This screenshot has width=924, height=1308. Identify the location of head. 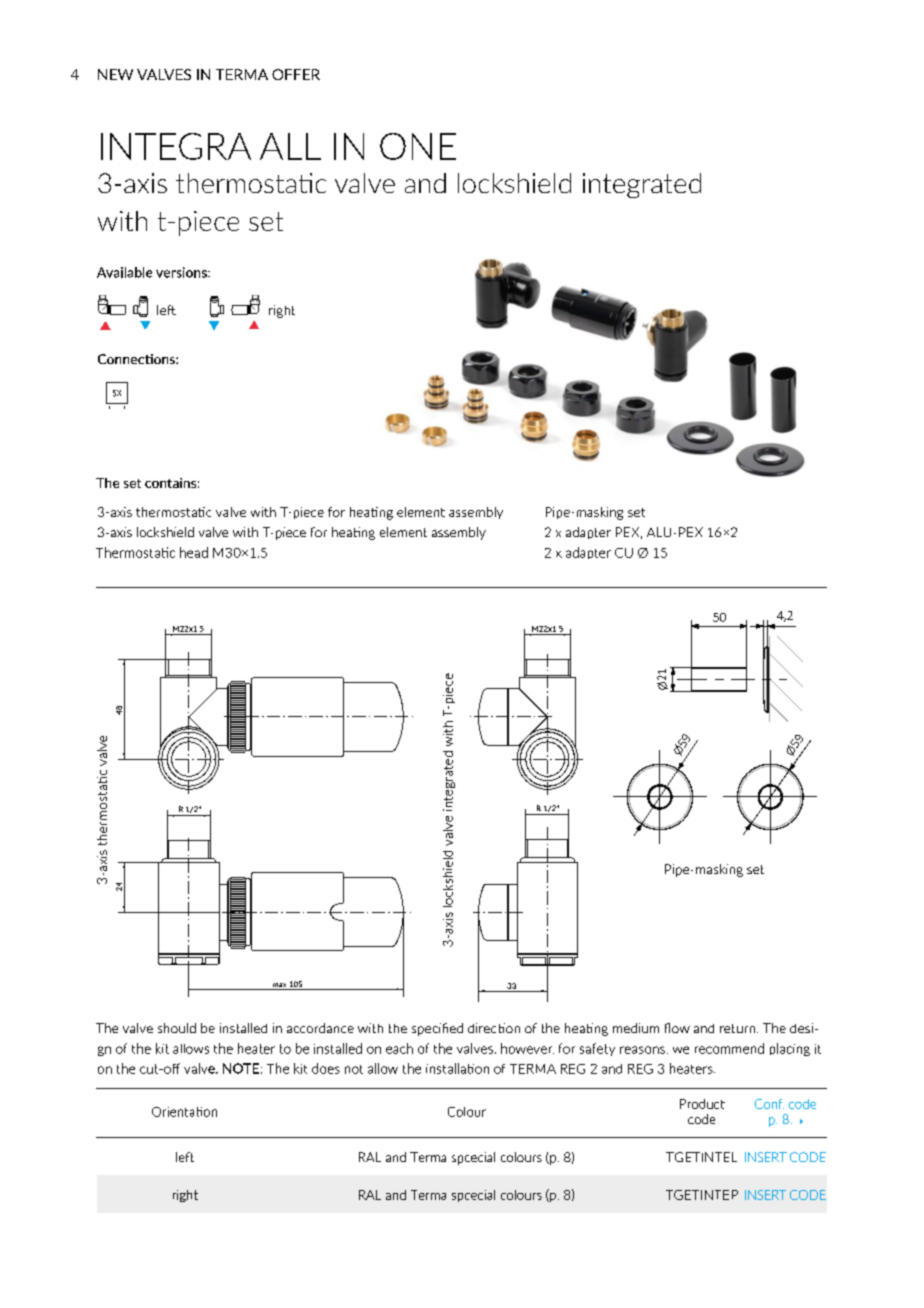
(194, 552).
